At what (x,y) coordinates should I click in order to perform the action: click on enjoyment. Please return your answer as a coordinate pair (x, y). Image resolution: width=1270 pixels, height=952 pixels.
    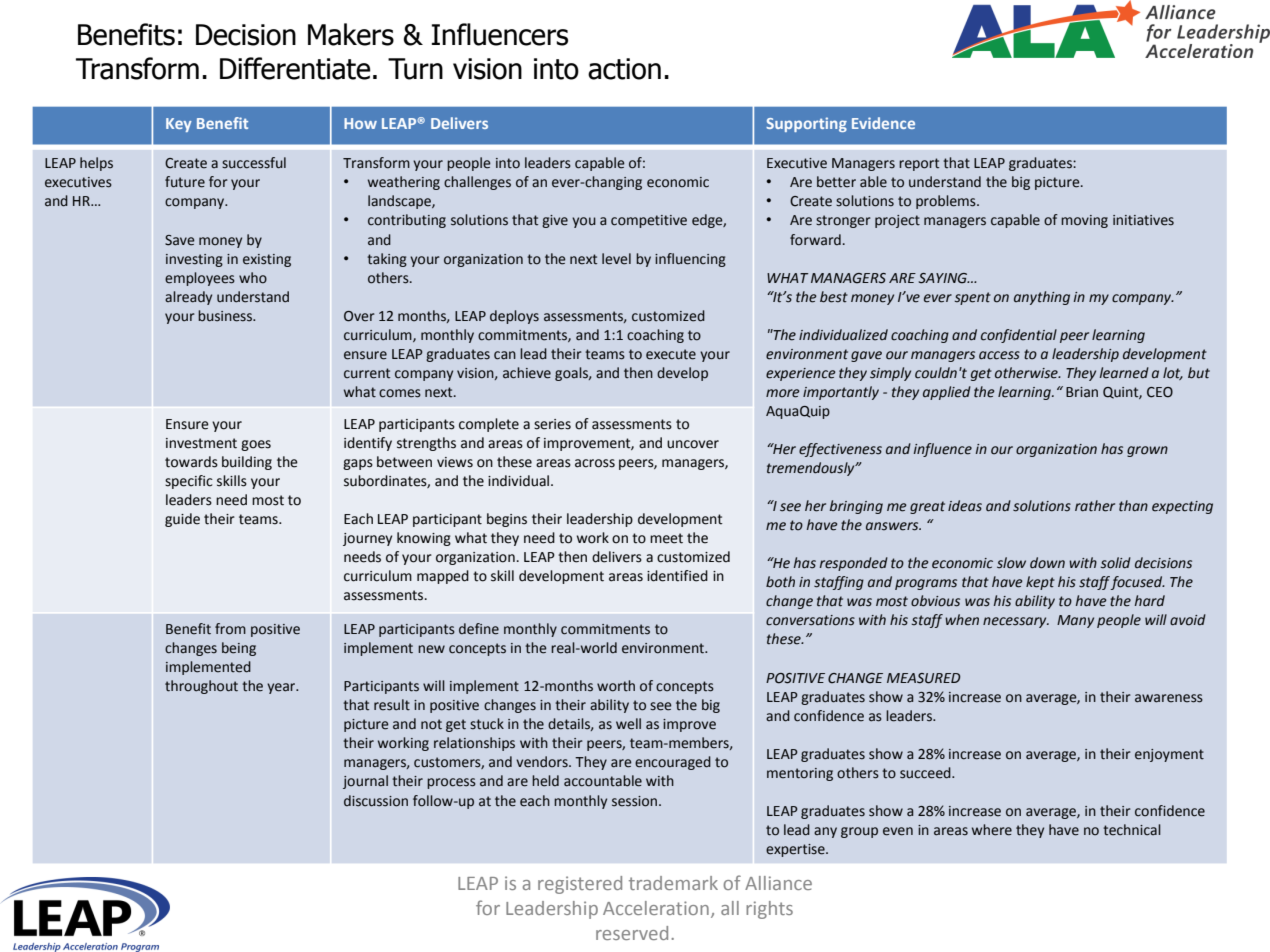
    Looking at the image, I should click on (1169, 755).
